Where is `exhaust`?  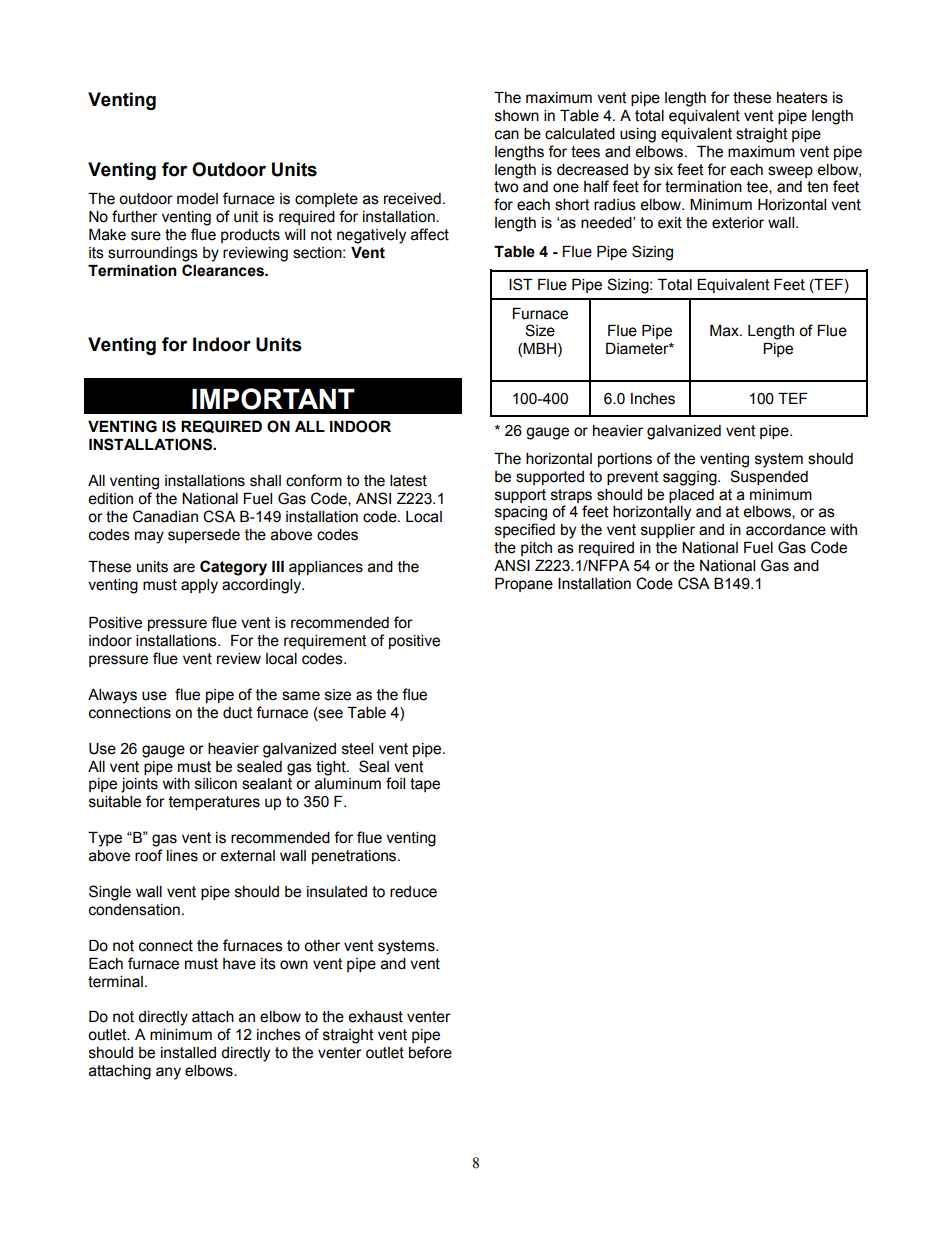
exhaust is located at coordinates (375, 1017).
